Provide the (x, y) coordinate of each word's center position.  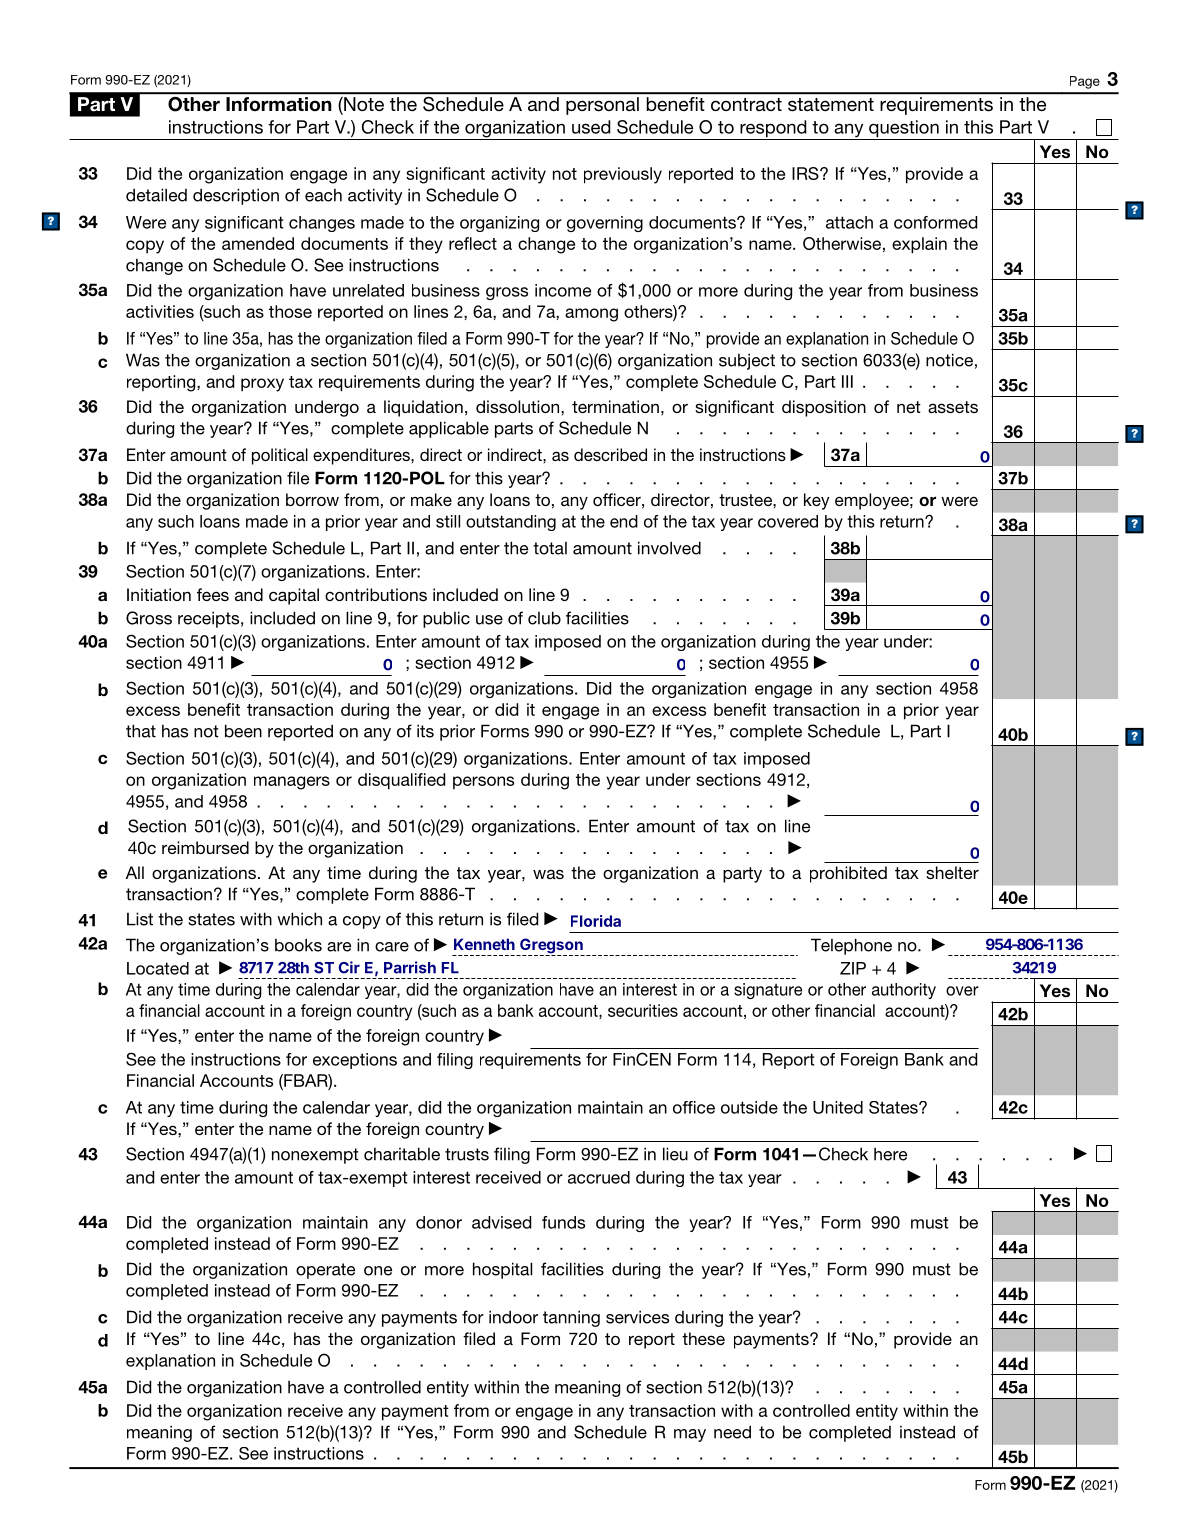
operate (325, 1271)
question (904, 130)
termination (615, 406)
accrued (599, 1177)
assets (953, 407)
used (591, 127)
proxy (262, 385)
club (544, 618)
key (817, 501)
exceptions (355, 1061)
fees (213, 594)
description (236, 196)
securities (643, 1010)
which (299, 919)
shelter (952, 872)
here (890, 1154)
